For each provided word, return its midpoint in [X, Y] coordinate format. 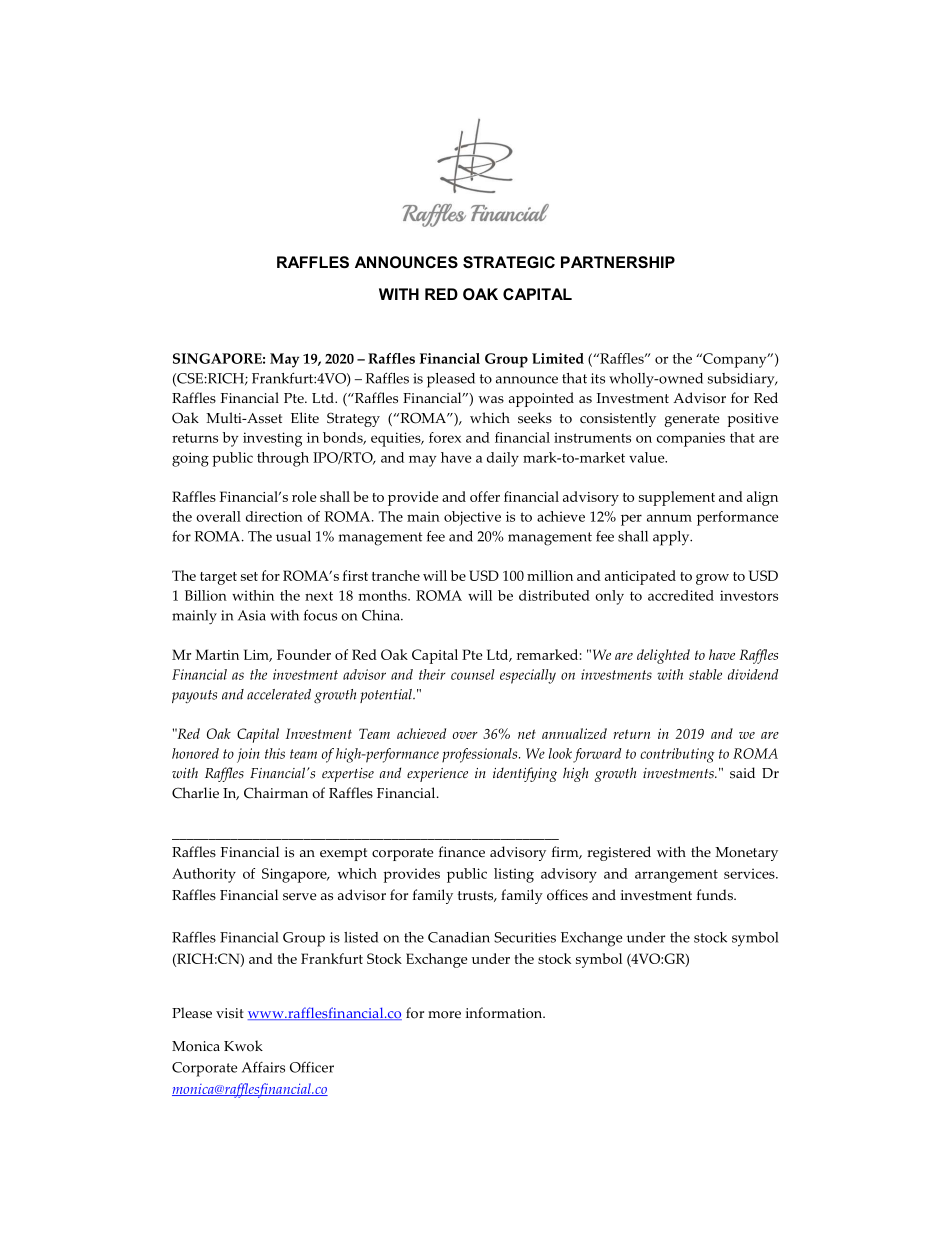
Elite [305, 417]
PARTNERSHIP [618, 262]
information [505, 1013]
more [444, 1015]
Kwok [243, 1046]
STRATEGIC [509, 262]
